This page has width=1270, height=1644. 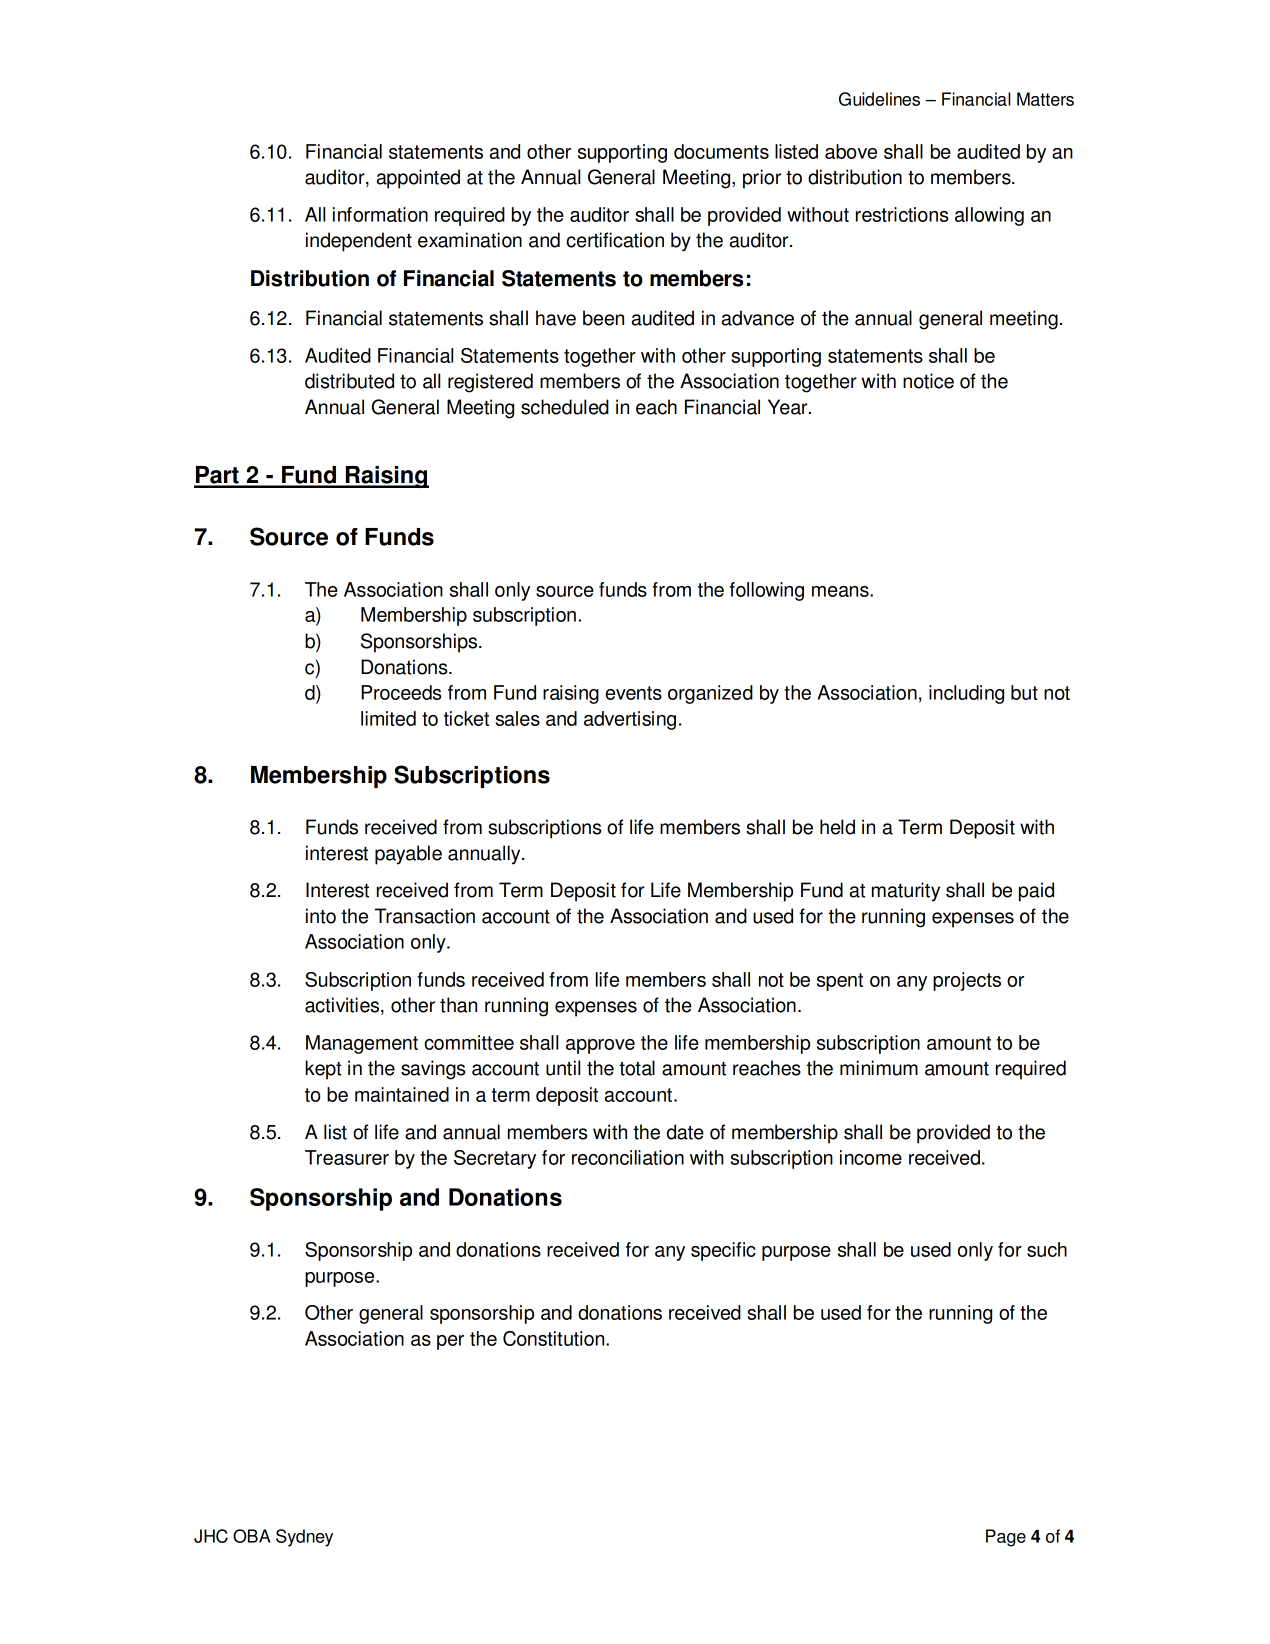 I want to click on payable, so click(x=408, y=855).
